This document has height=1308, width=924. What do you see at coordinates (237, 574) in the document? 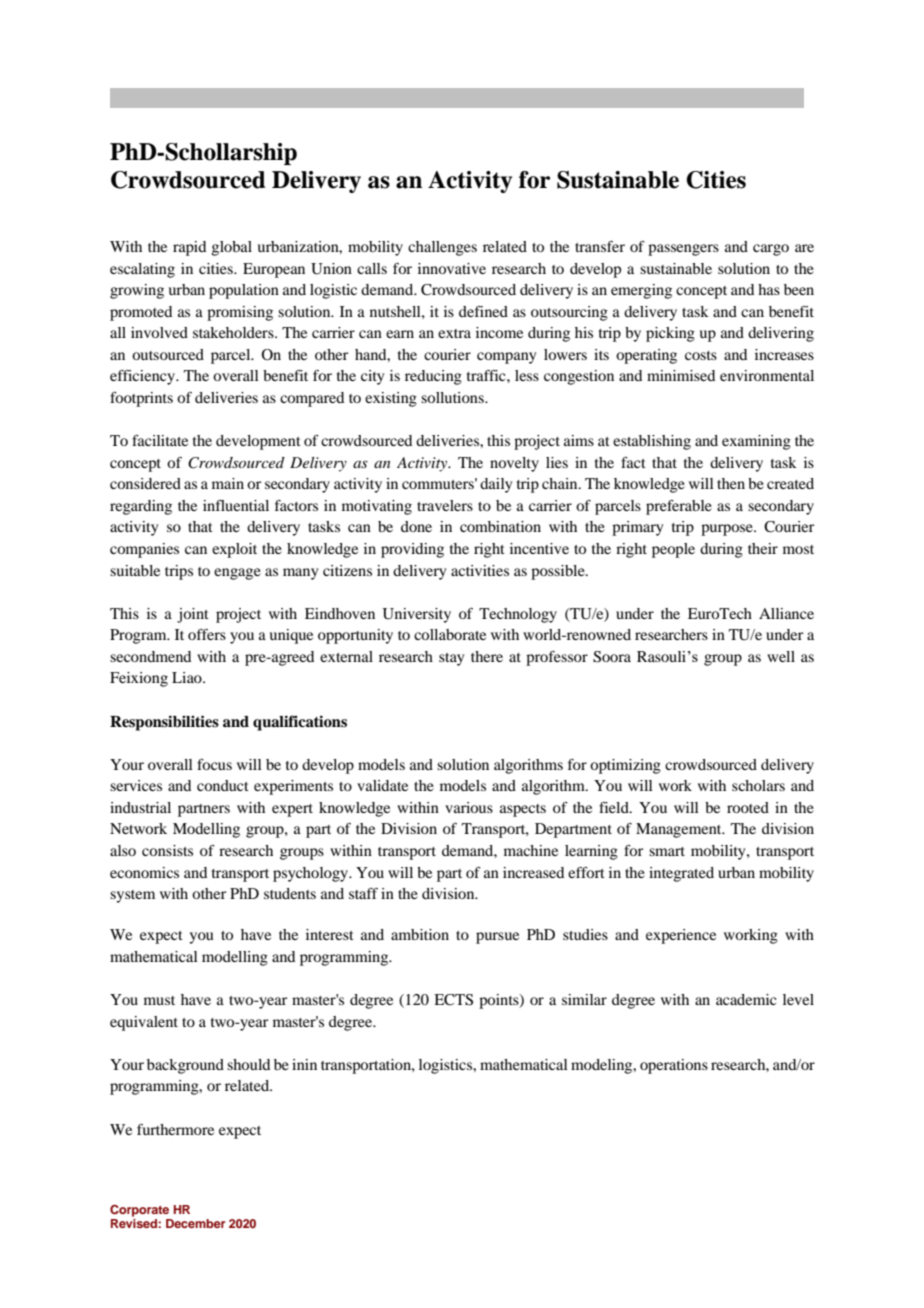
I see `engage` at bounding box center [237, 574].
